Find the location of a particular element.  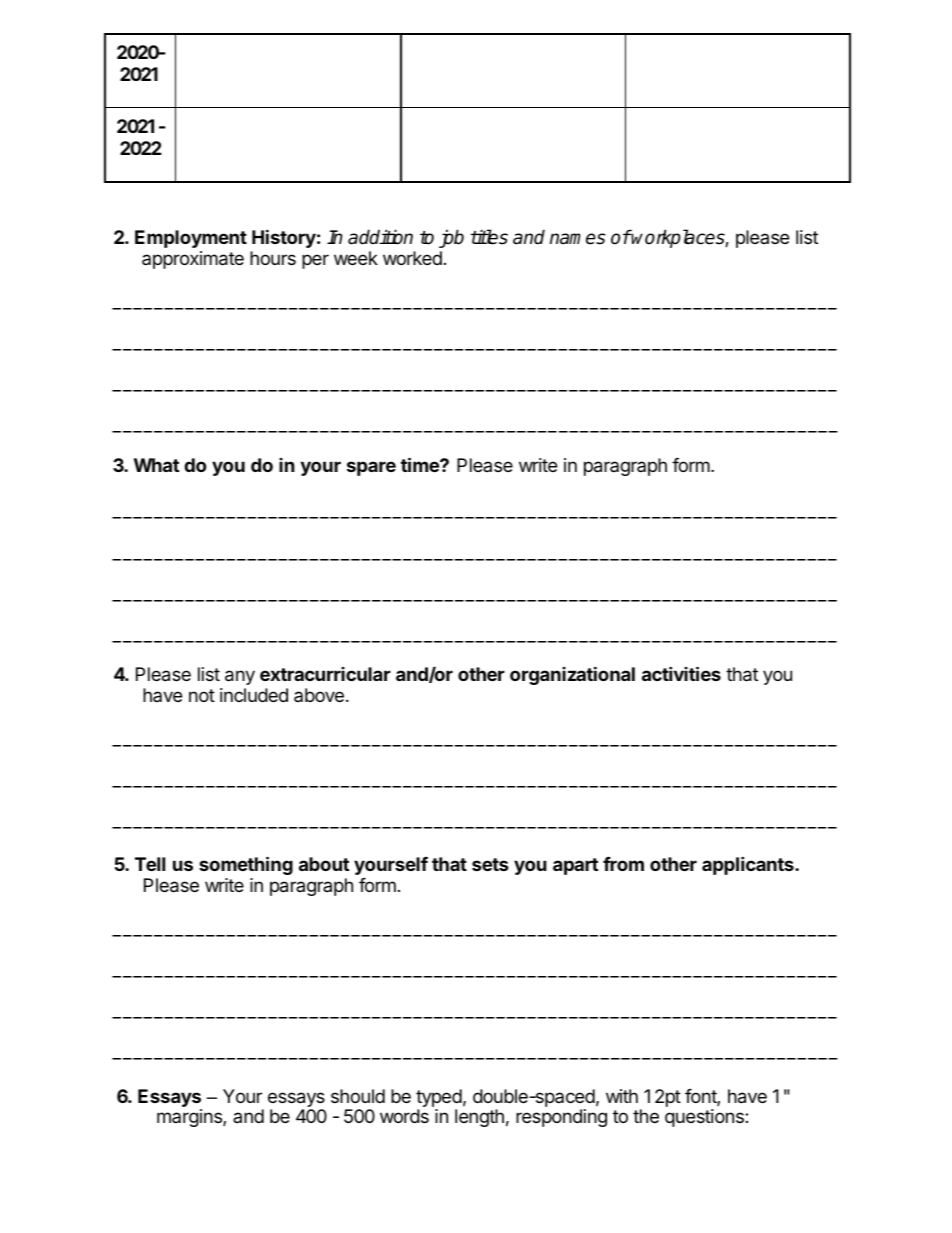

job is located at coordinates (451, 238).
